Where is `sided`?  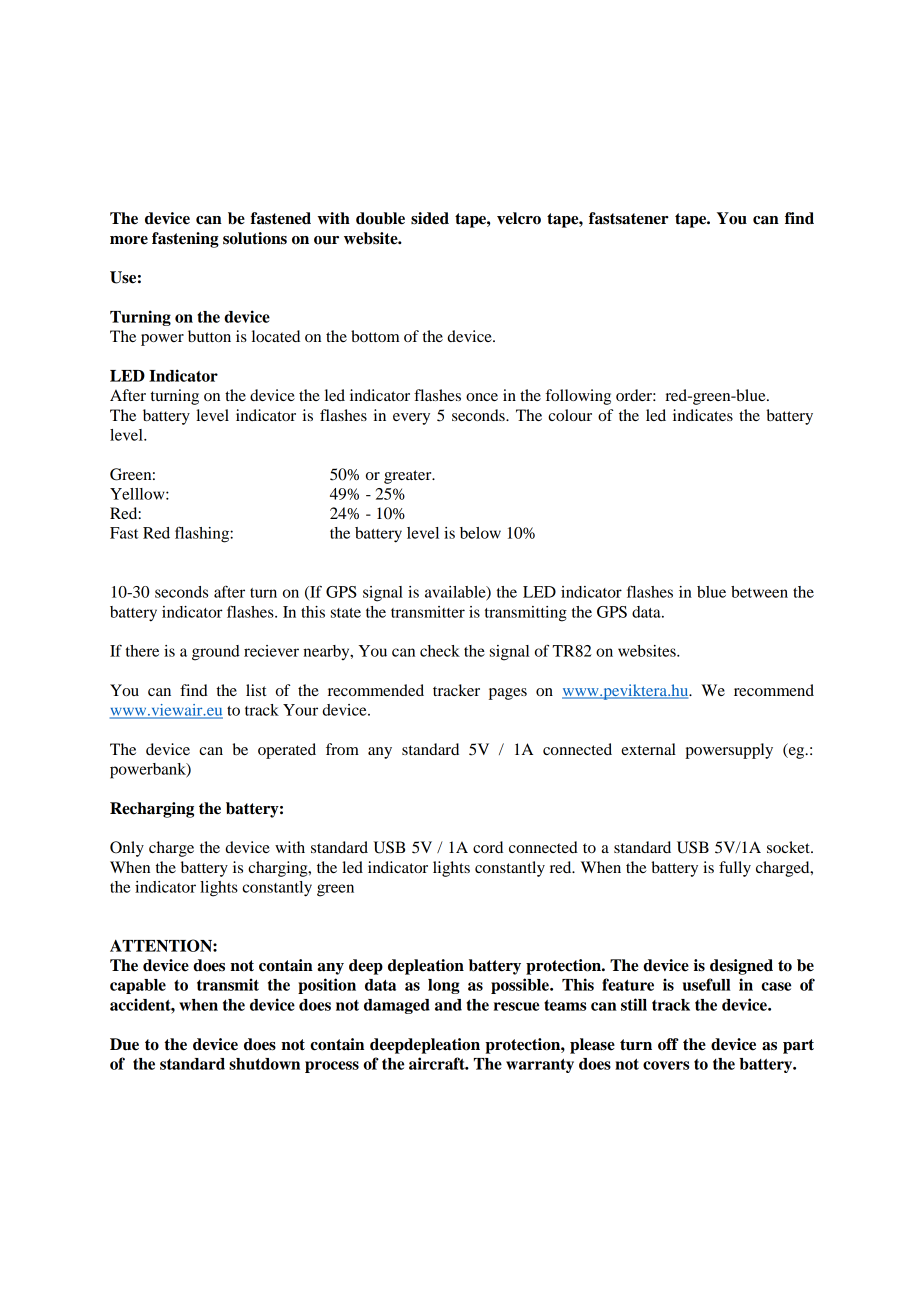 sided is located at coordinates (430, 218).
